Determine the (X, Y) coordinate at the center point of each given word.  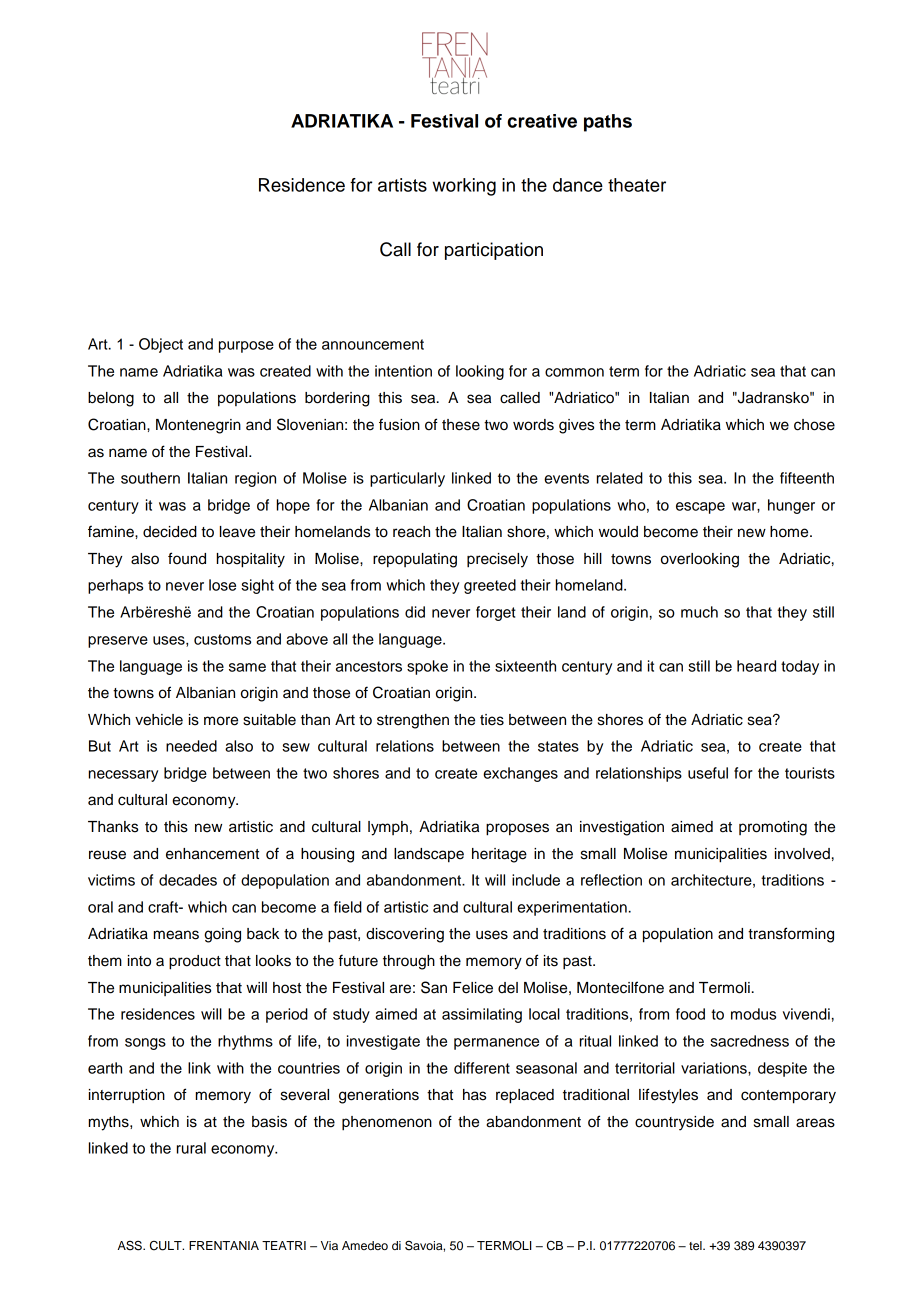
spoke (427, 667)
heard (756, 666)
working (464, 187)
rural (191, 1148)
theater (637, 185)
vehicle (159, 720)
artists (402, 185)
